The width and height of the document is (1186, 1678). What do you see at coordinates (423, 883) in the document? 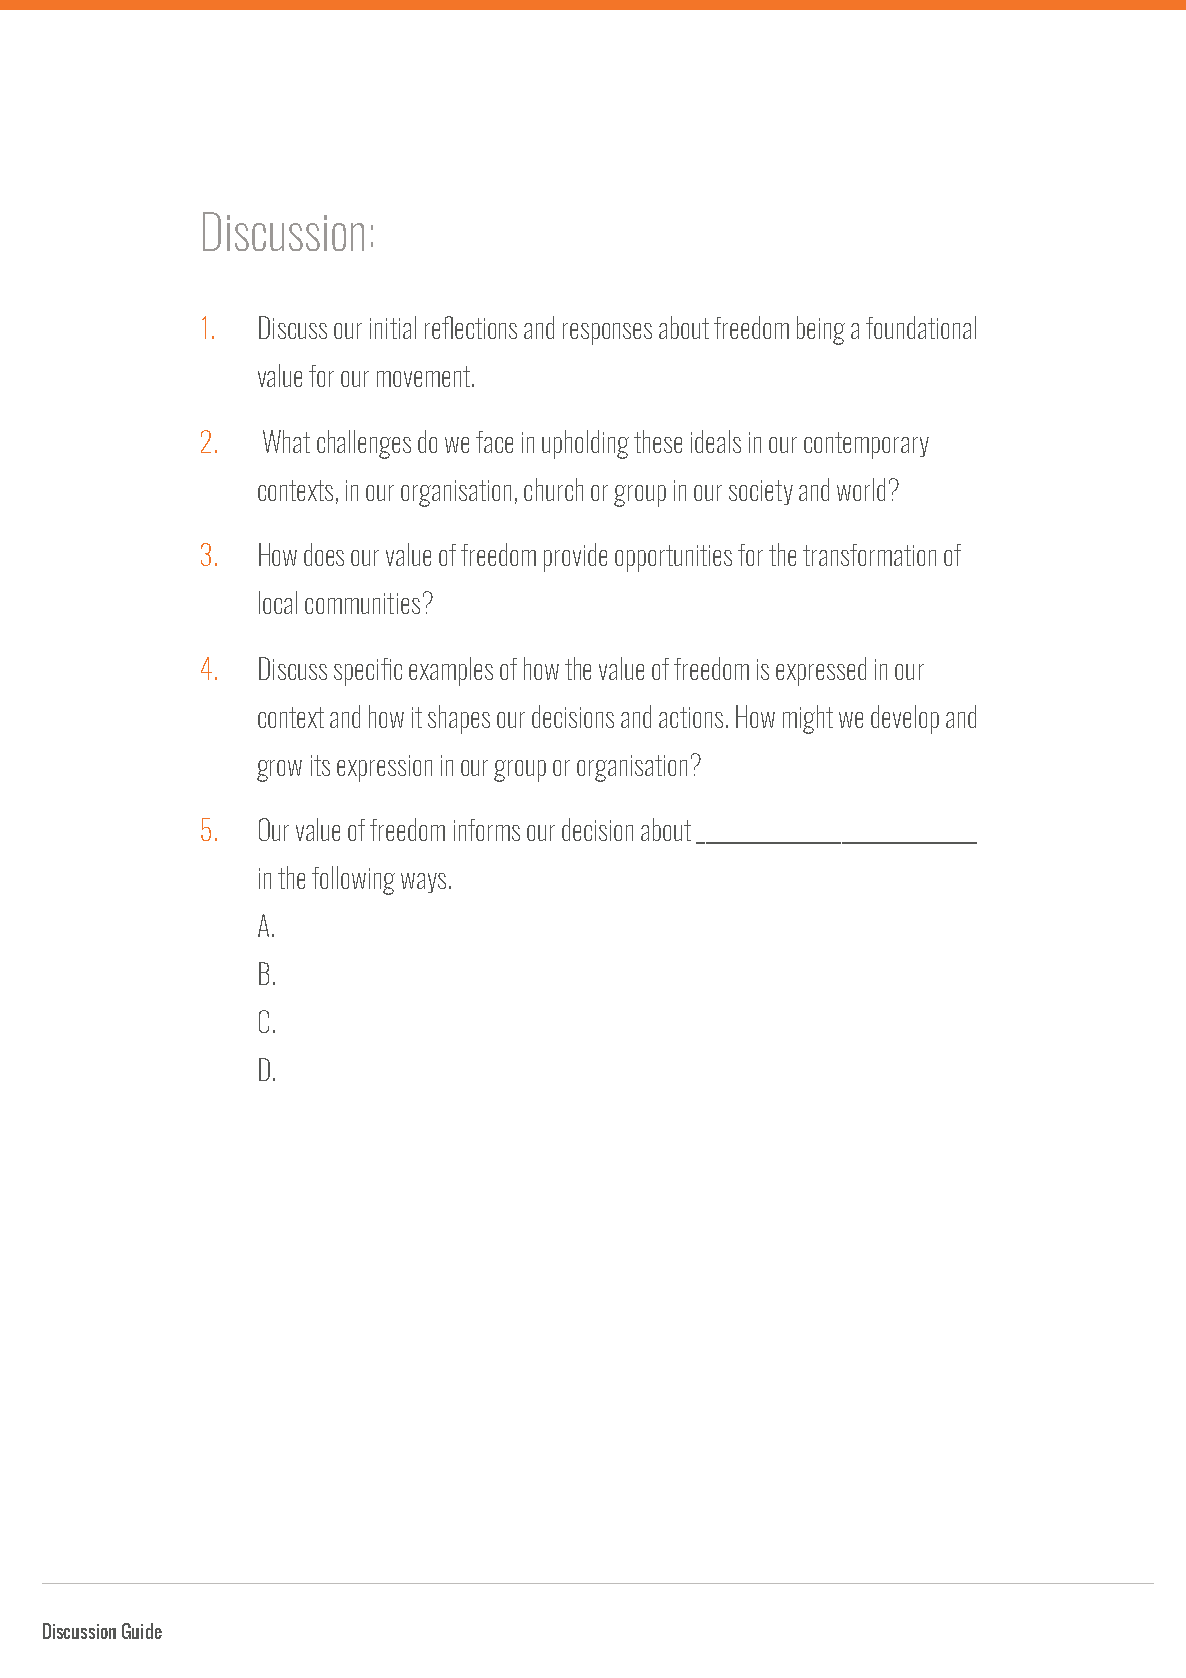
I see `ways` at bounding box center [423, 883].
